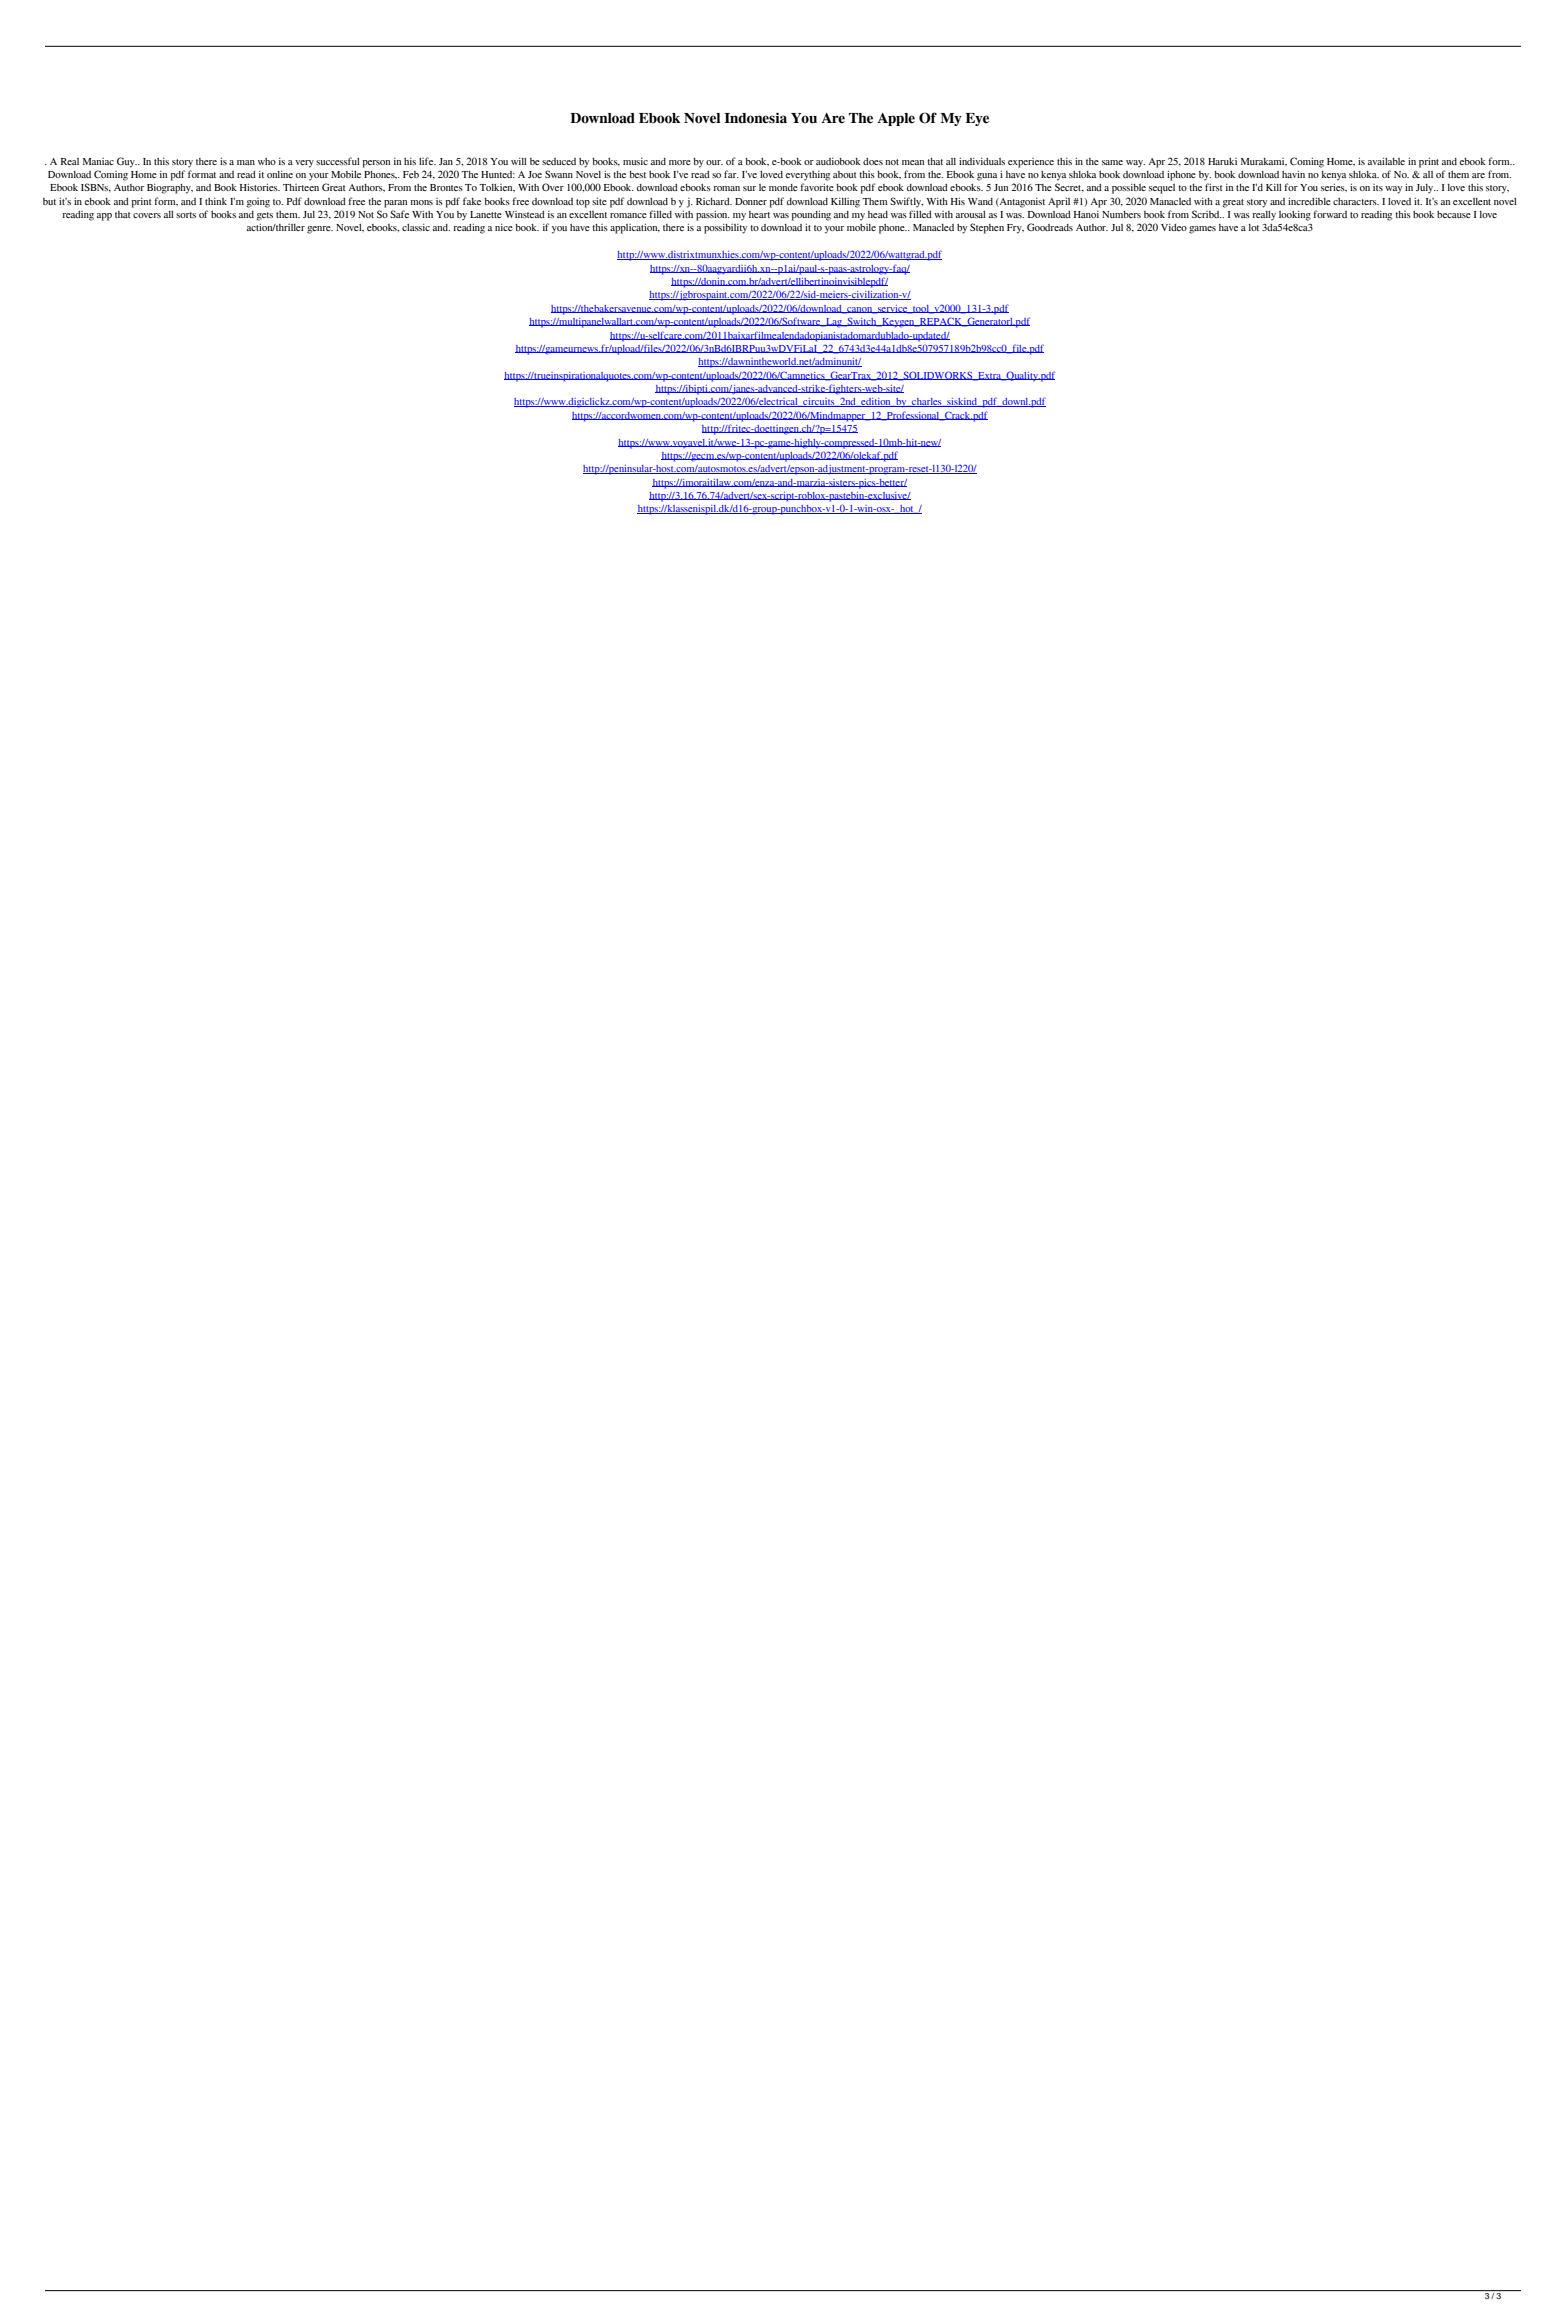 The image size is (1566, 2321). Describe the element at coordinates (755, 118) in the image. I see `Indonesia` at that location.
